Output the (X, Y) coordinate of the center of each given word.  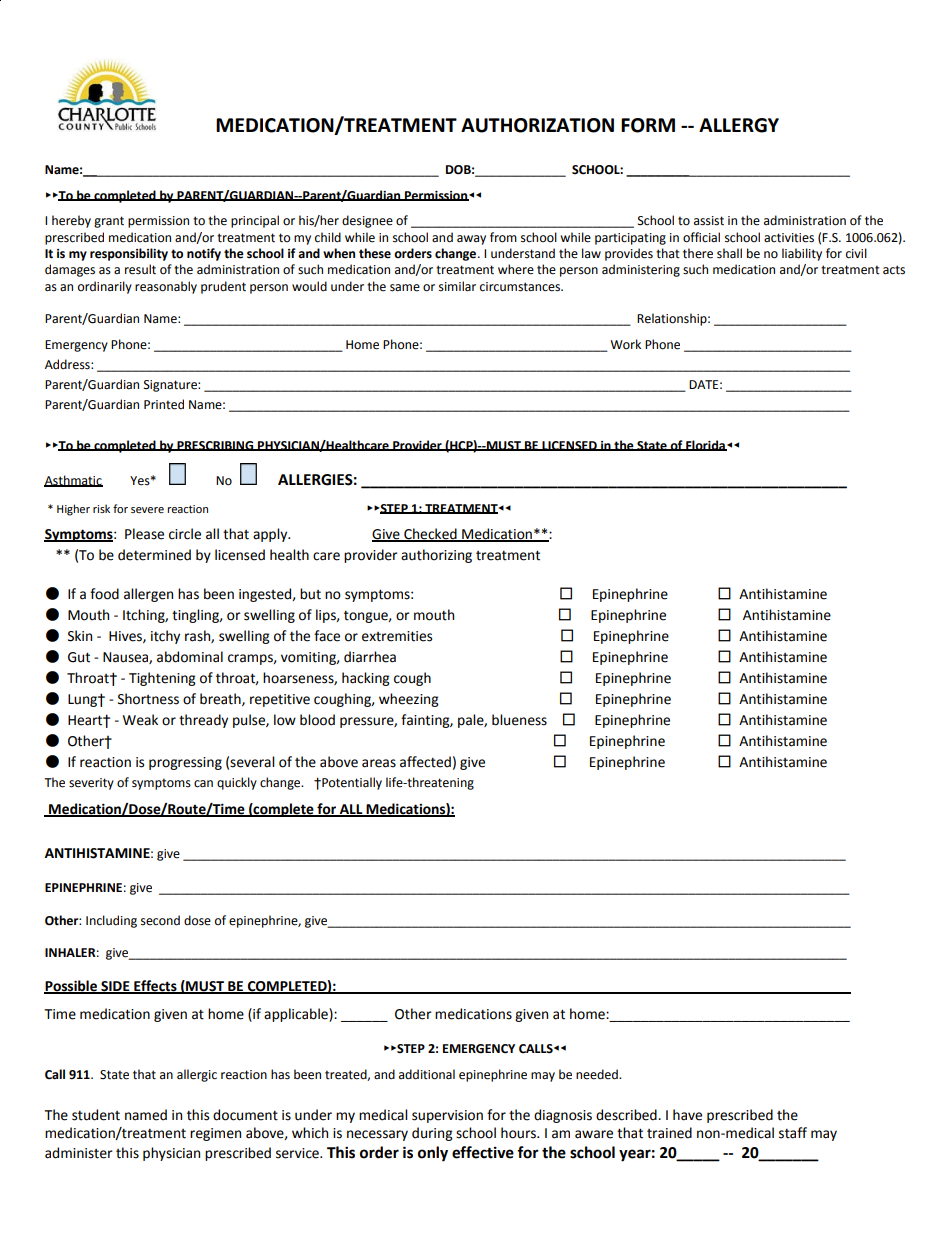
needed (598, 1074)
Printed (164, 404)
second (160, 920)
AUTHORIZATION (537, 125)
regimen (215, 1134)
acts (894, 270)
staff (793, 1133)
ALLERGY (739, 125)
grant (109, 222)
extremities (397, 636)
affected (425, 762)
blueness (519, 720)
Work (625, 344)
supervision (447, 1116)
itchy (165, 637)
